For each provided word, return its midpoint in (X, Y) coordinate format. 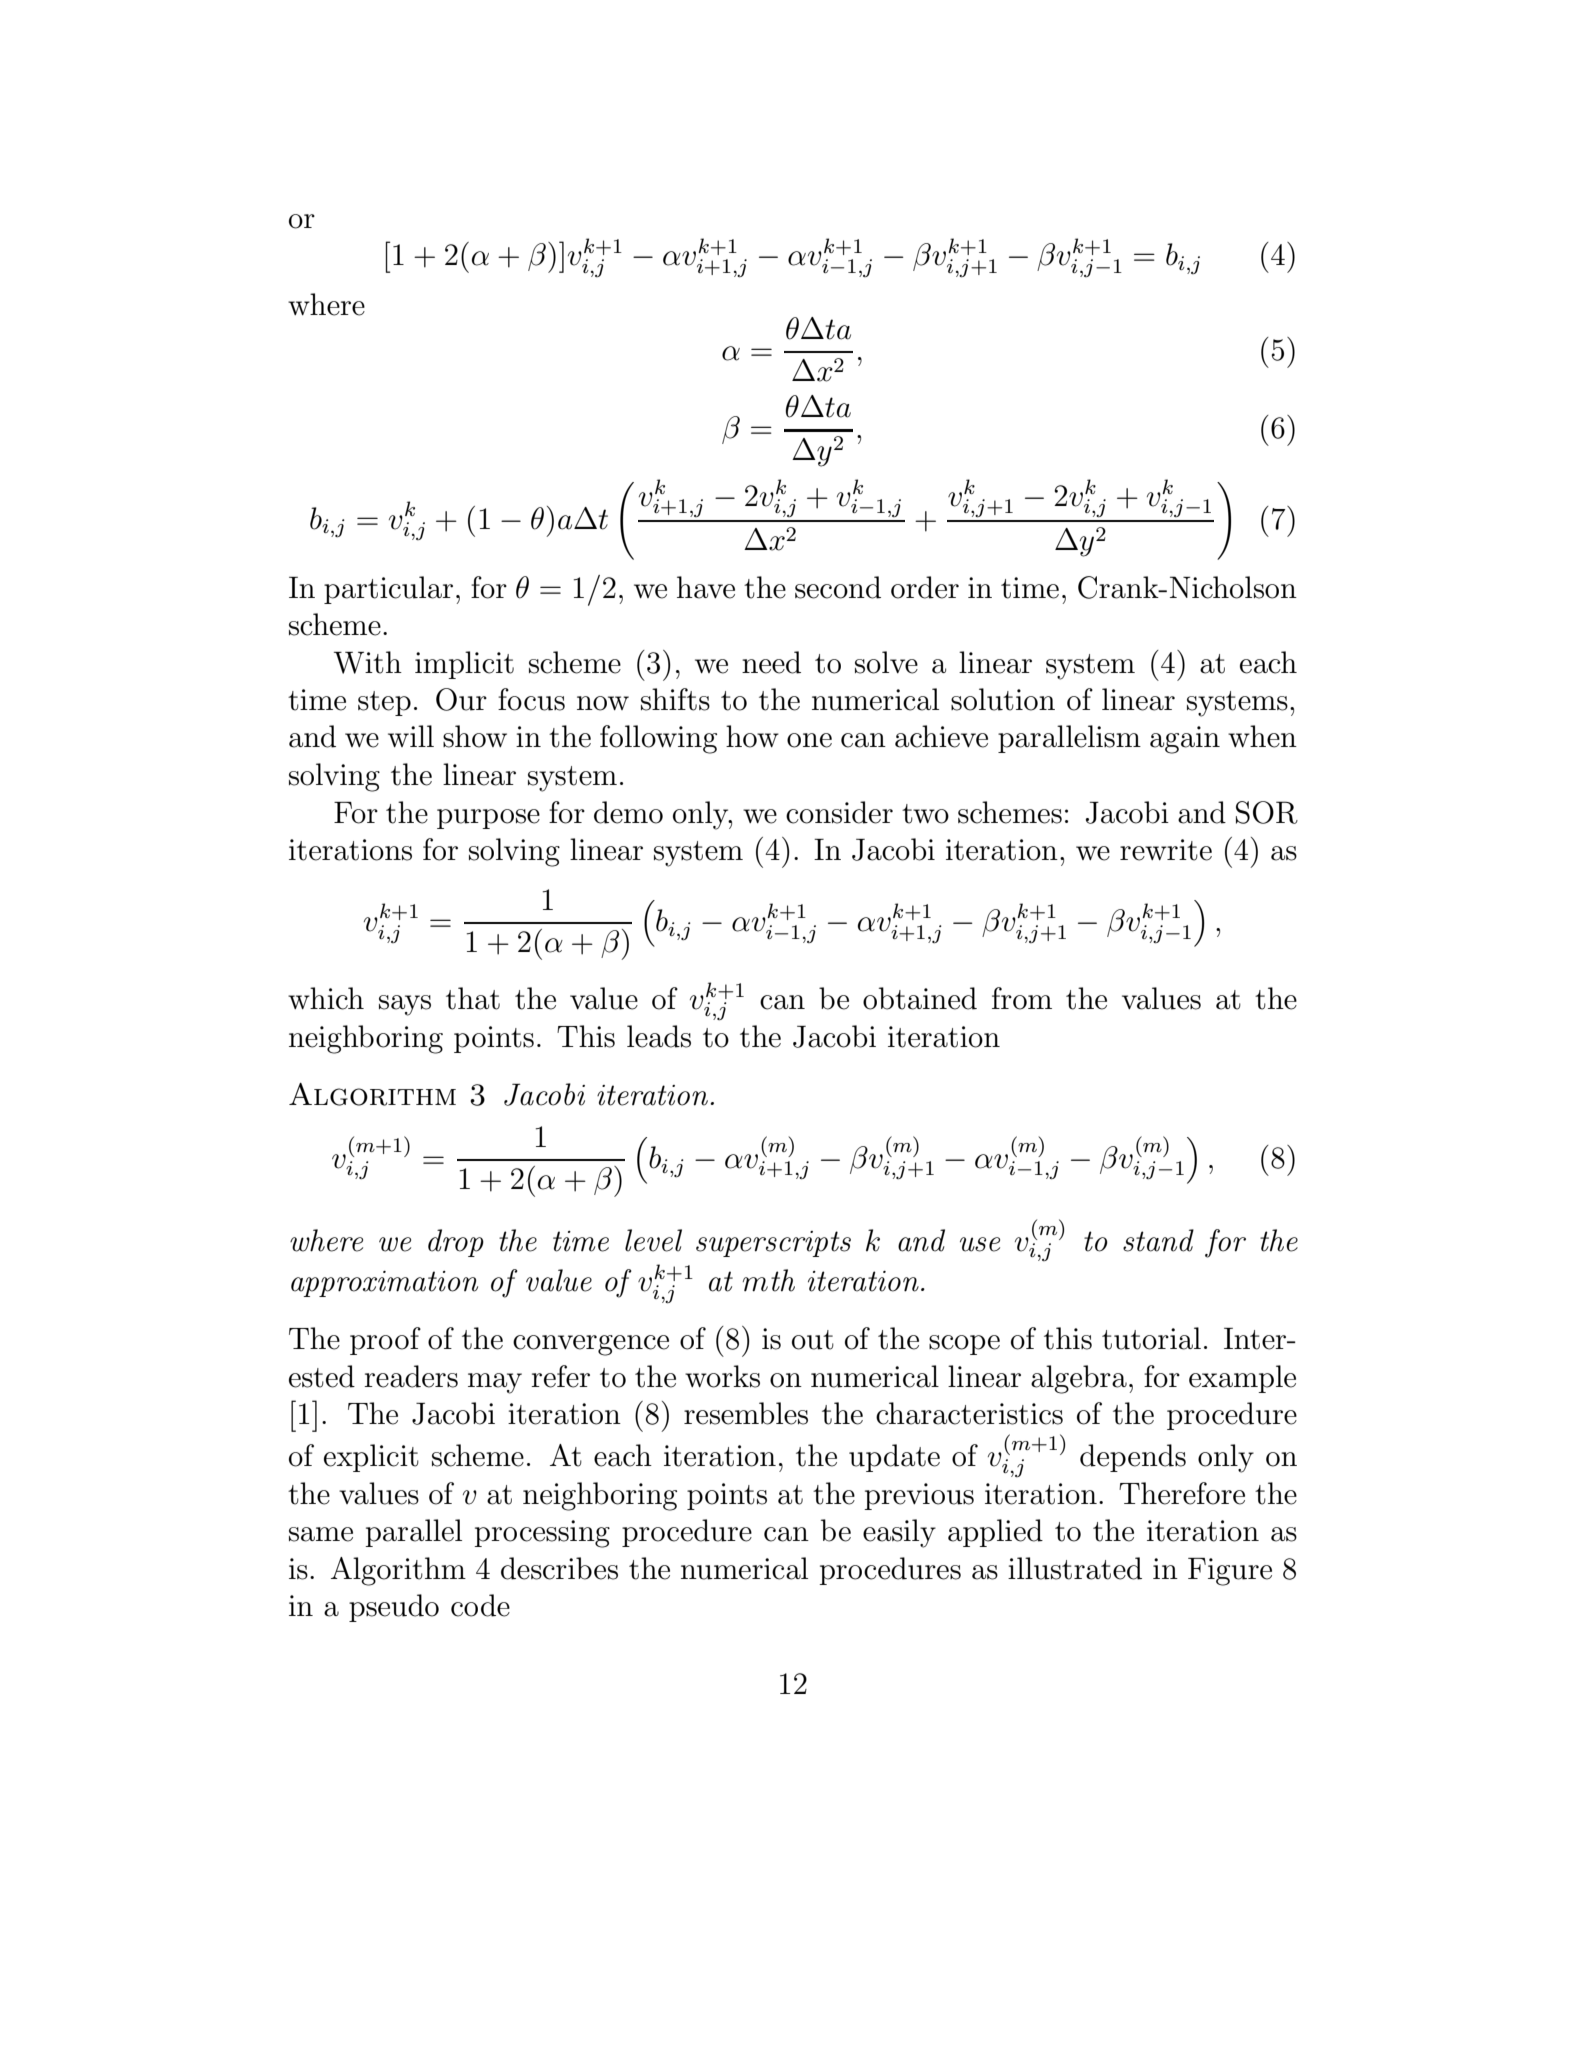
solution (1003, 699)
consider (839, 812)
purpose (488, 819)
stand (1158, 1240)
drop (456, 1243)
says (405, 1005)
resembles (746, 1413)
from (1022, 998)
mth (769, 1280)
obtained (920, 998)
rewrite (1166, 850)
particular (388, 590)
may (495, 1383)
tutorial (1151, 1338)
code (480, 1605)
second (838, 587)
